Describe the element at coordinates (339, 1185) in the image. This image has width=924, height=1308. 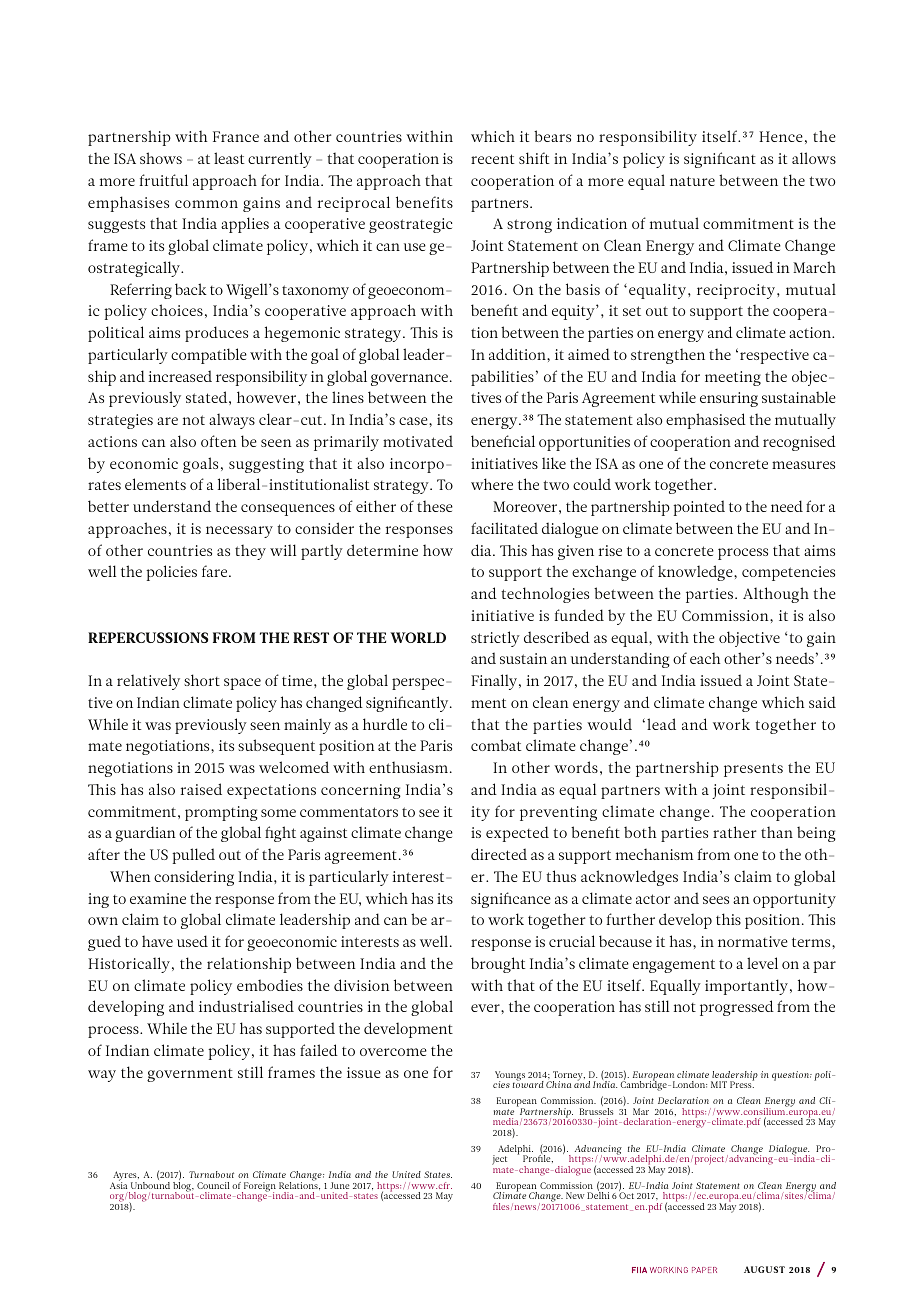
I see `June` at that location.
